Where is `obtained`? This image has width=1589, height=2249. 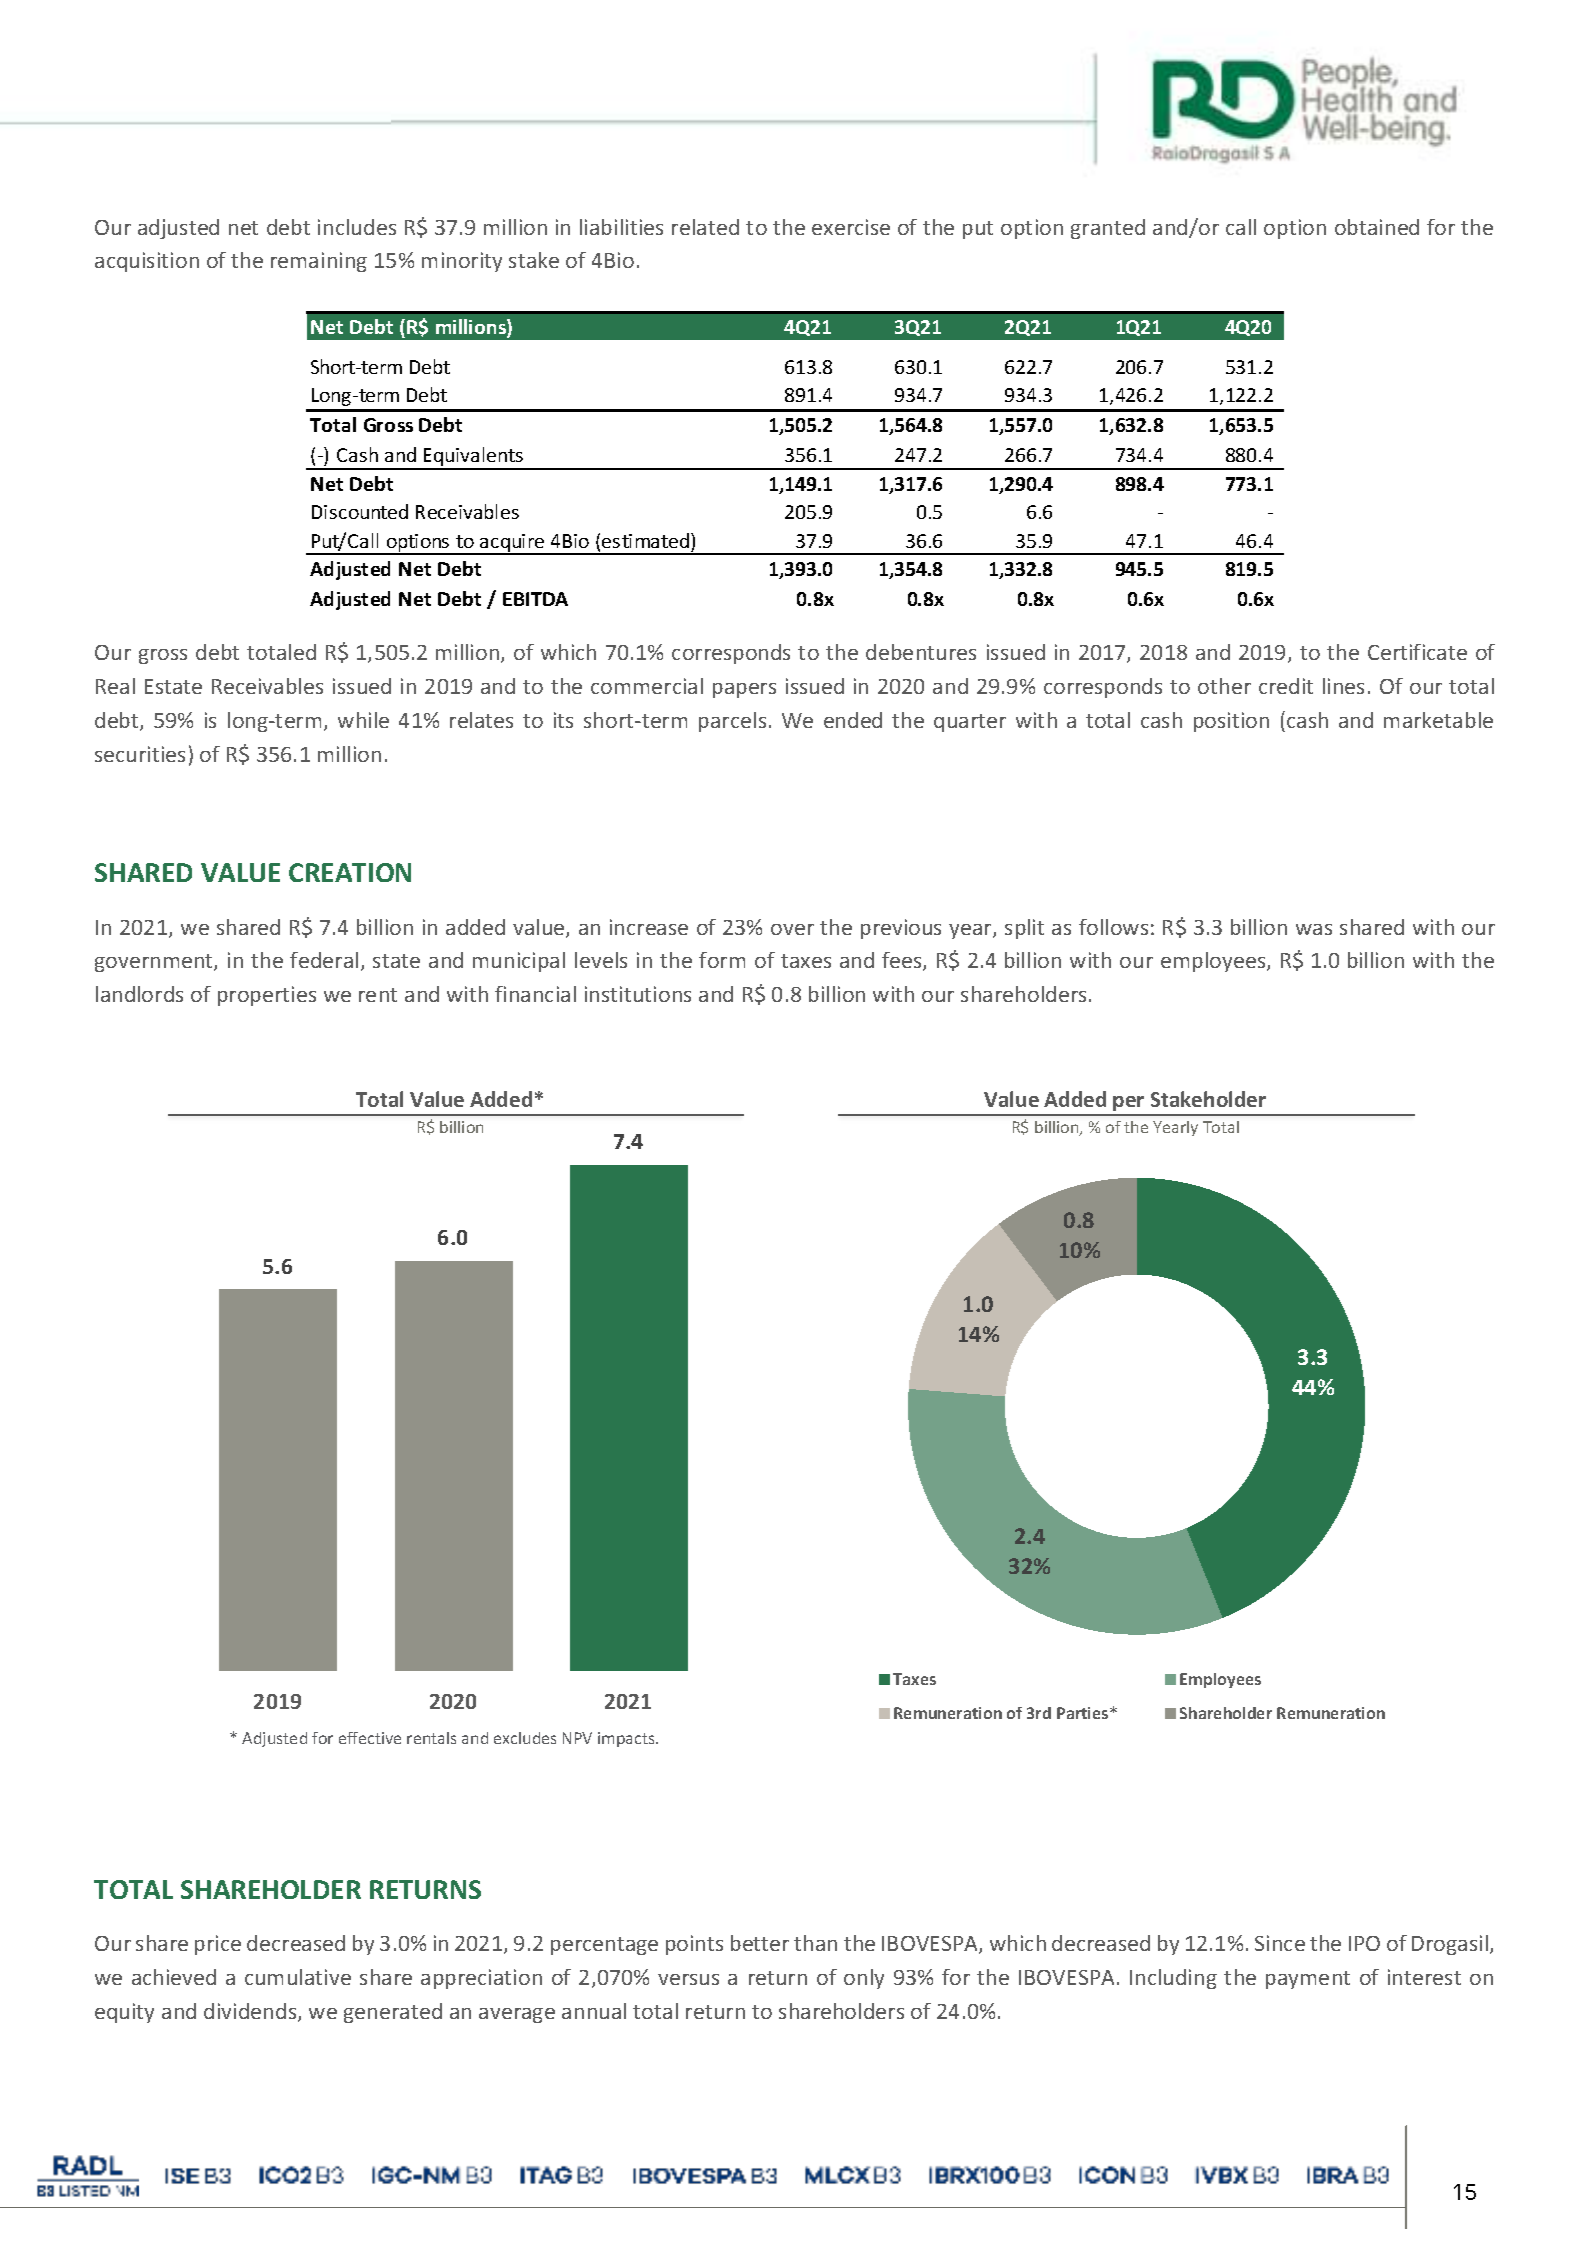
obtained is located at coordinates (1377, 227).
